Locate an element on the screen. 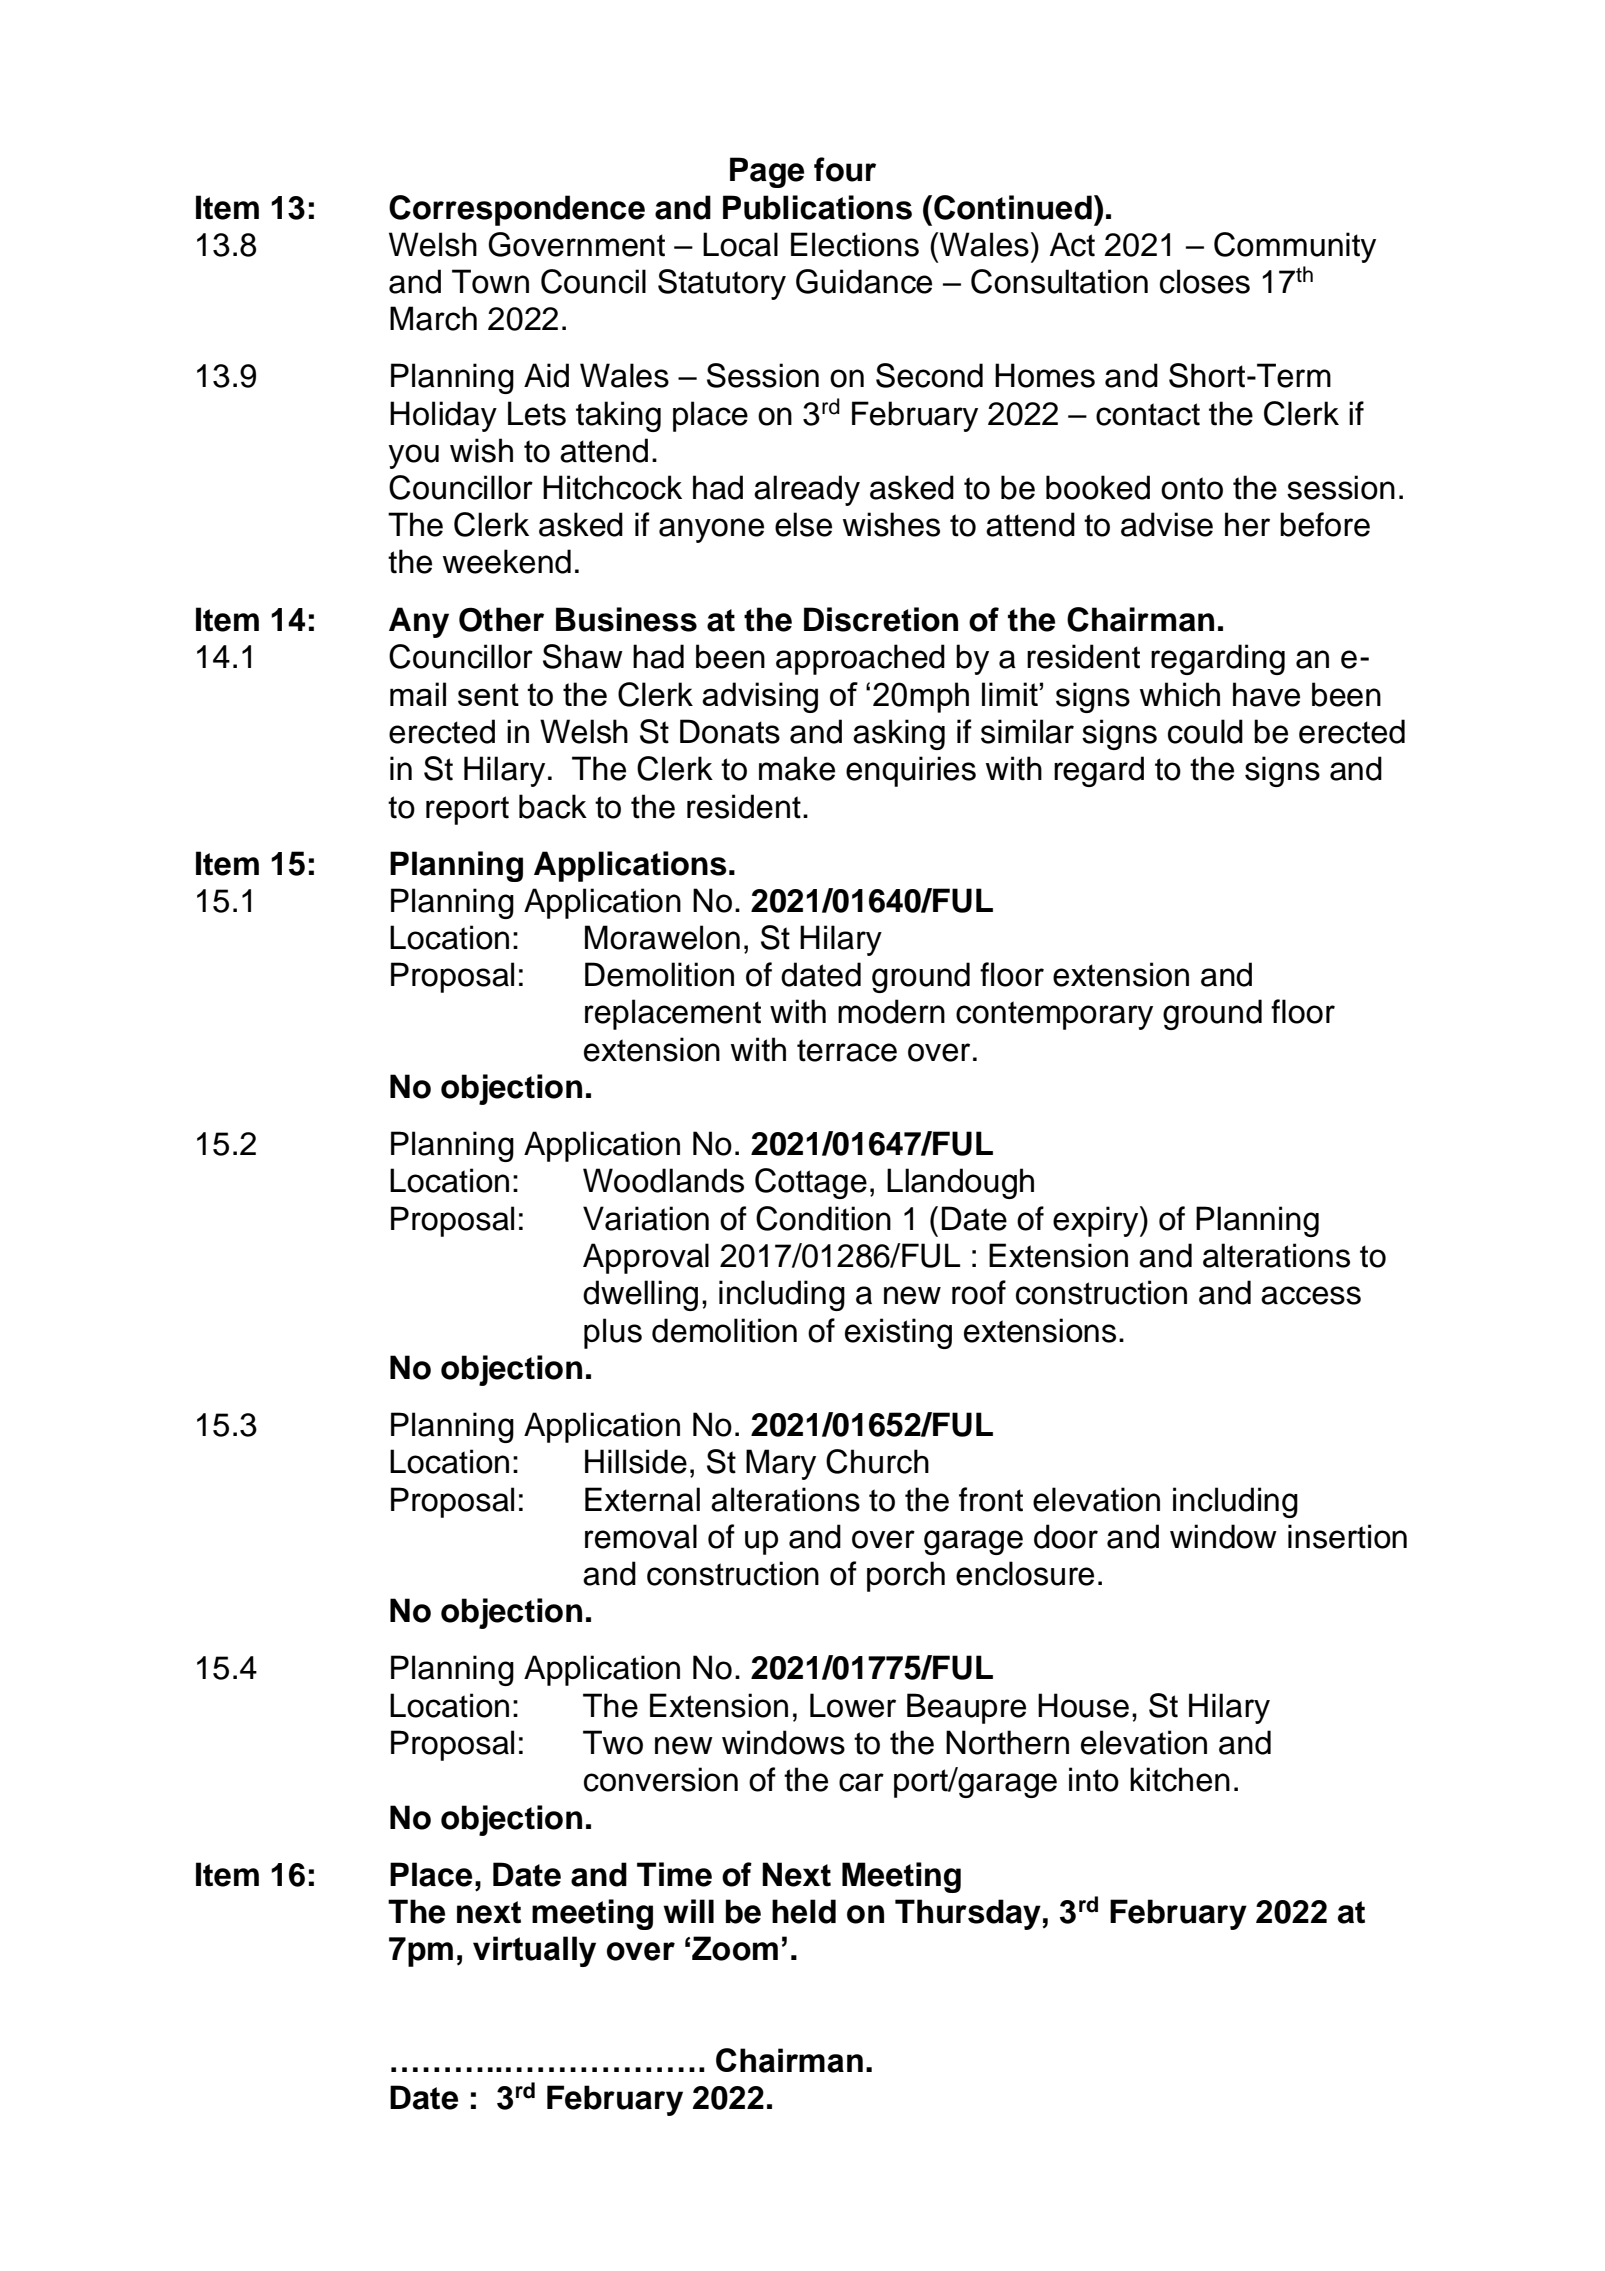 This screenshot has height=2271, width=1605. could is located at coordinates (1205, 731).
